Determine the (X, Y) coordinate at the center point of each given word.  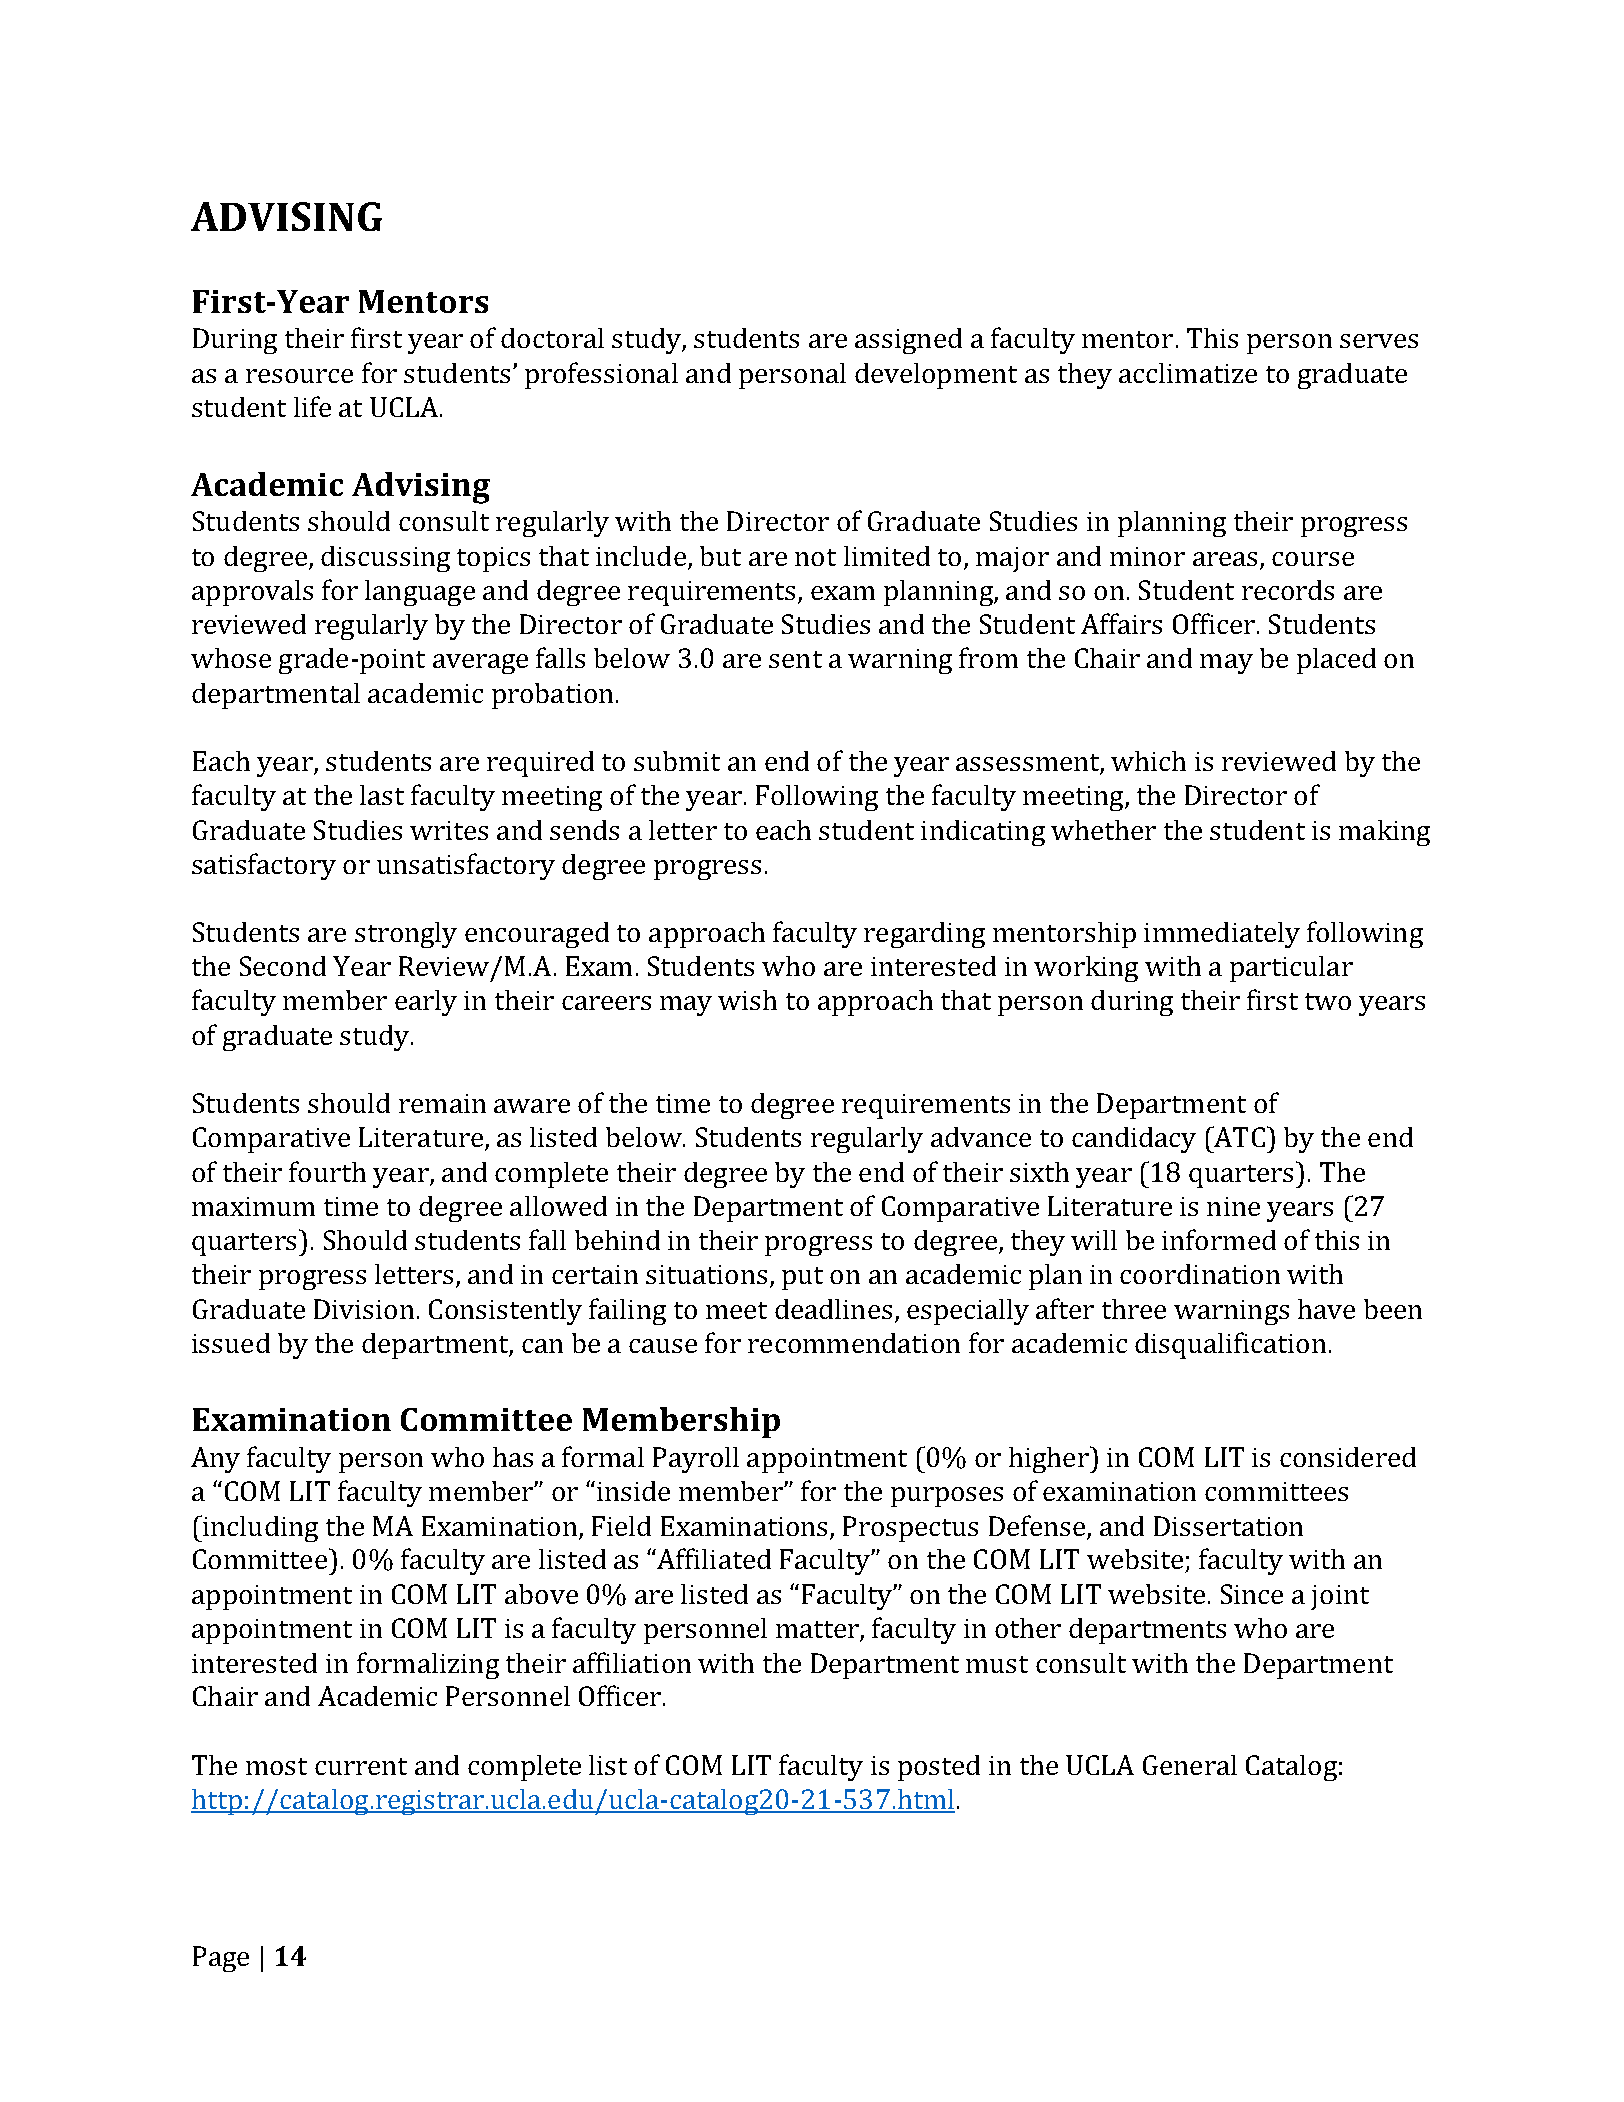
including (259, 1528)
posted (939, 1768)
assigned (908, 341)
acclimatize (1188, 373)
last (382, 795)
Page (221, 1959)
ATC (1238, 1136)
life (312, 406)
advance (981, 1137)
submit (677, 761)
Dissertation (1228, 1526)
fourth (327, 1171)
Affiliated (713, 1558)
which (1148, 761)
